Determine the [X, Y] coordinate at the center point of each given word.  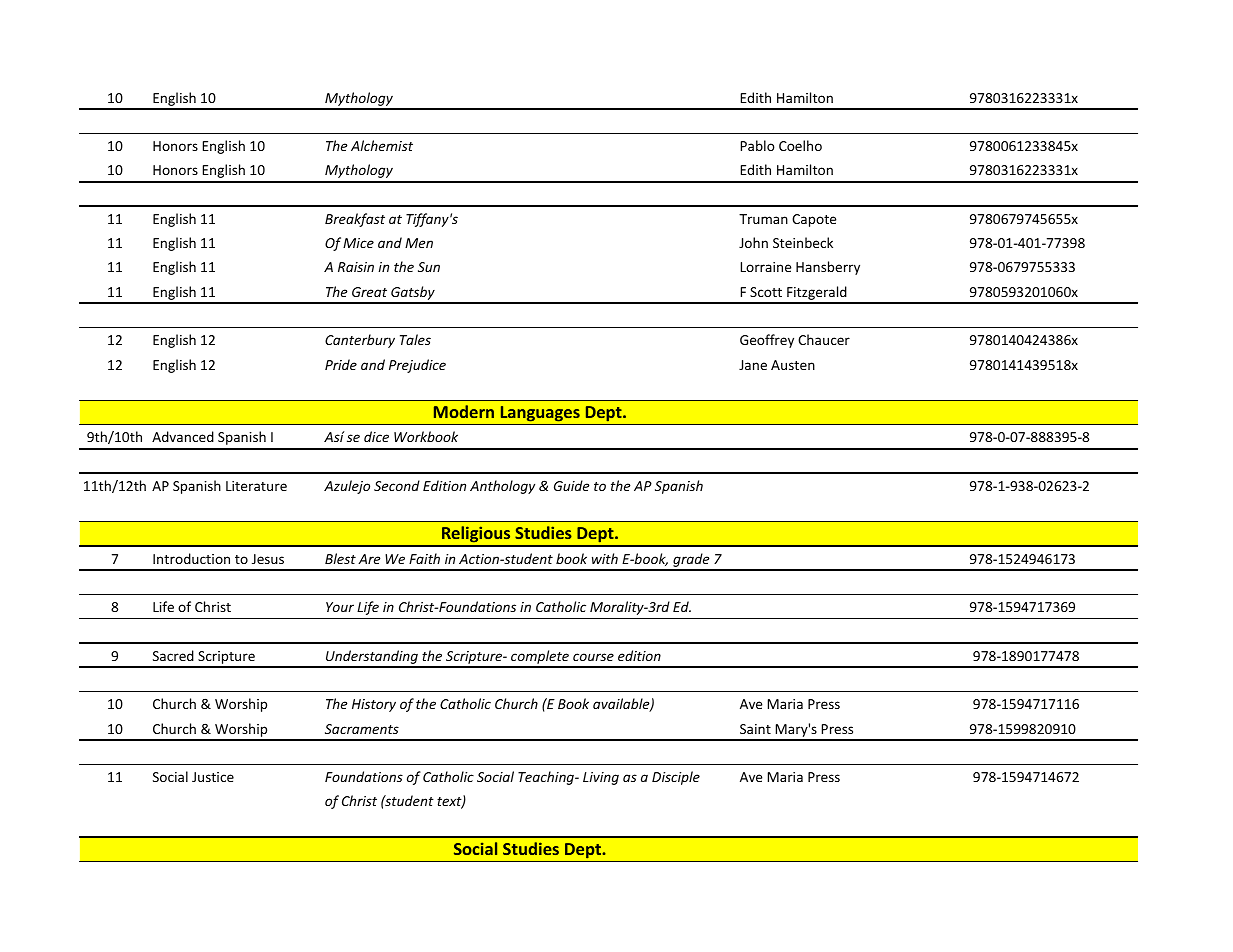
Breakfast [355, 220]
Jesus [268, 559]
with [605, 558]
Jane [753, 365]
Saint [755, 729]
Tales [415, 339]
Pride [341, 364]
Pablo [758, 145]
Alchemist [382, 145]
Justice [213, 777]
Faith [424, 558]
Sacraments [362, 729]
